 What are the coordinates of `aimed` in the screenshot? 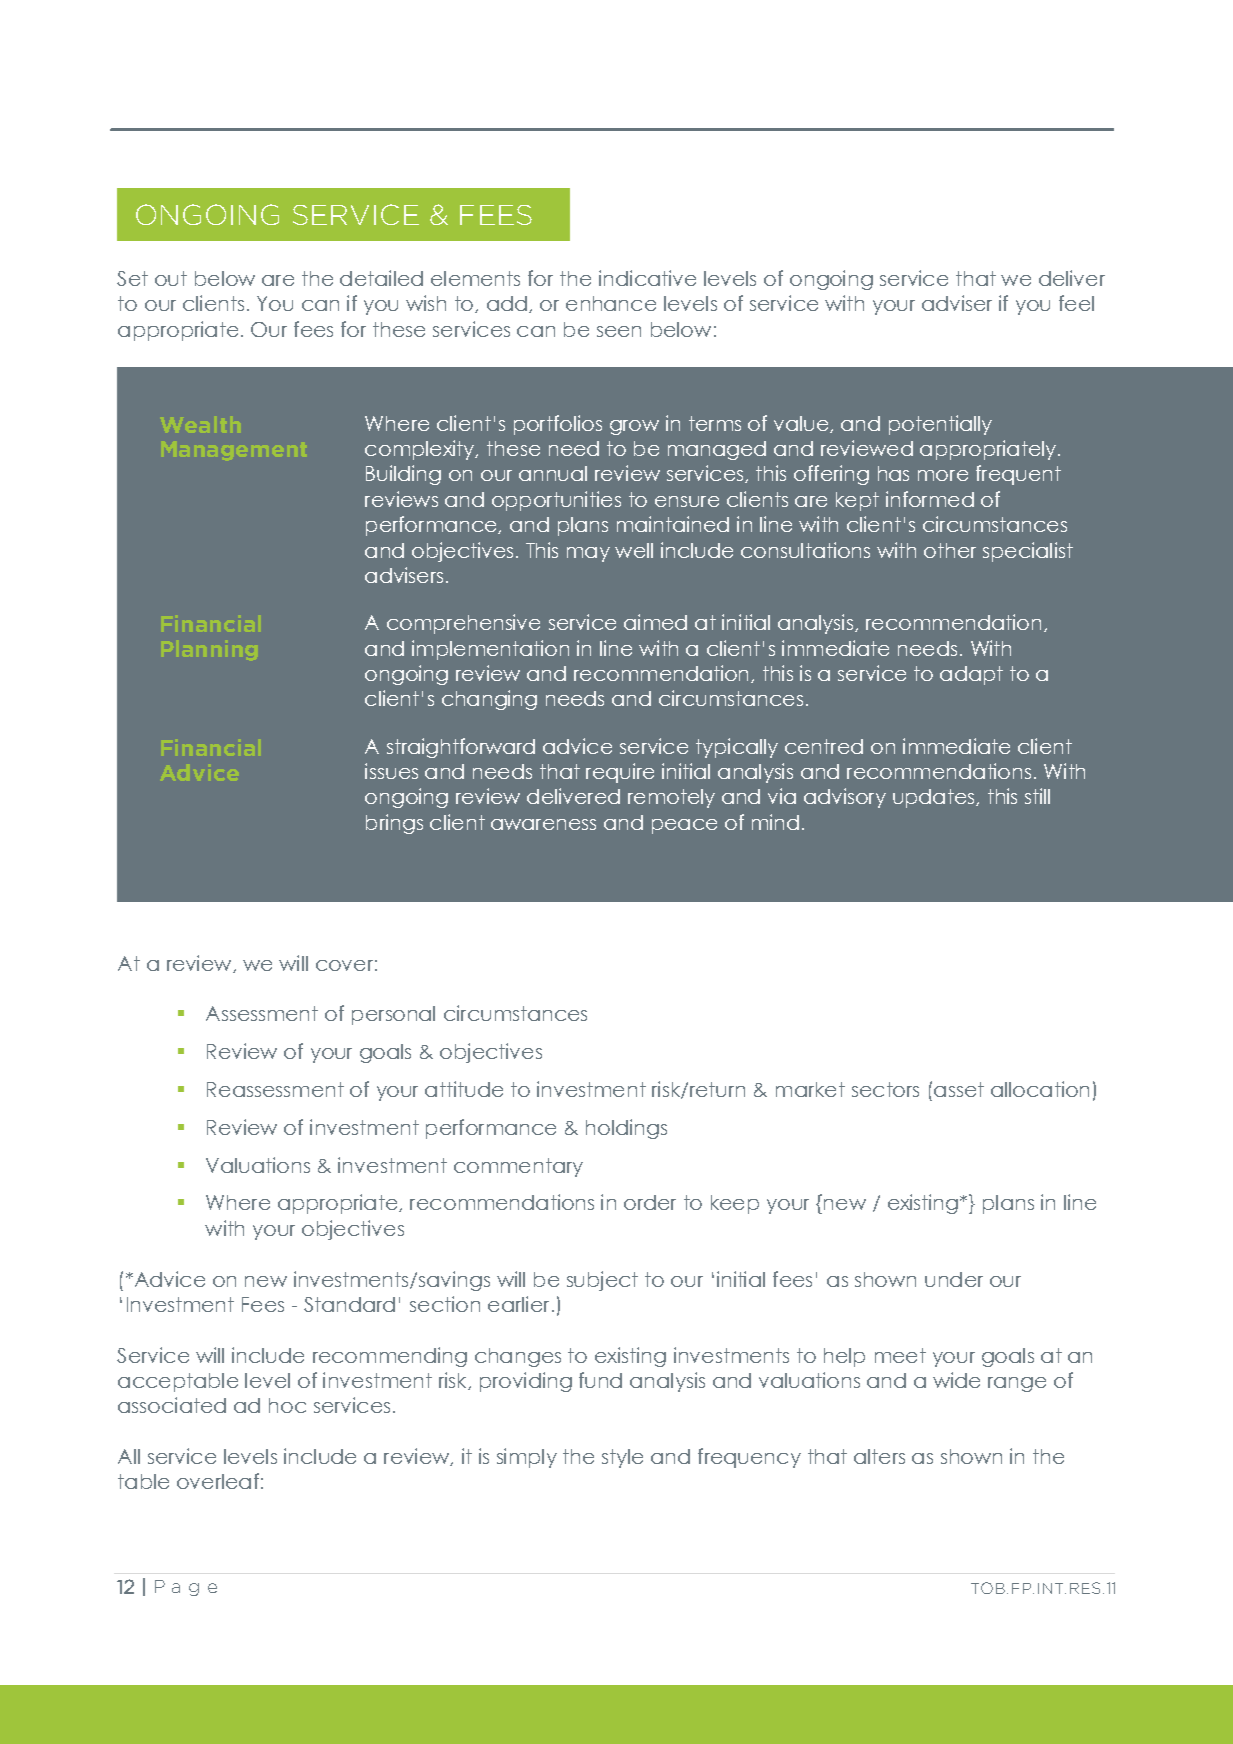 It's located at (655, 622).
